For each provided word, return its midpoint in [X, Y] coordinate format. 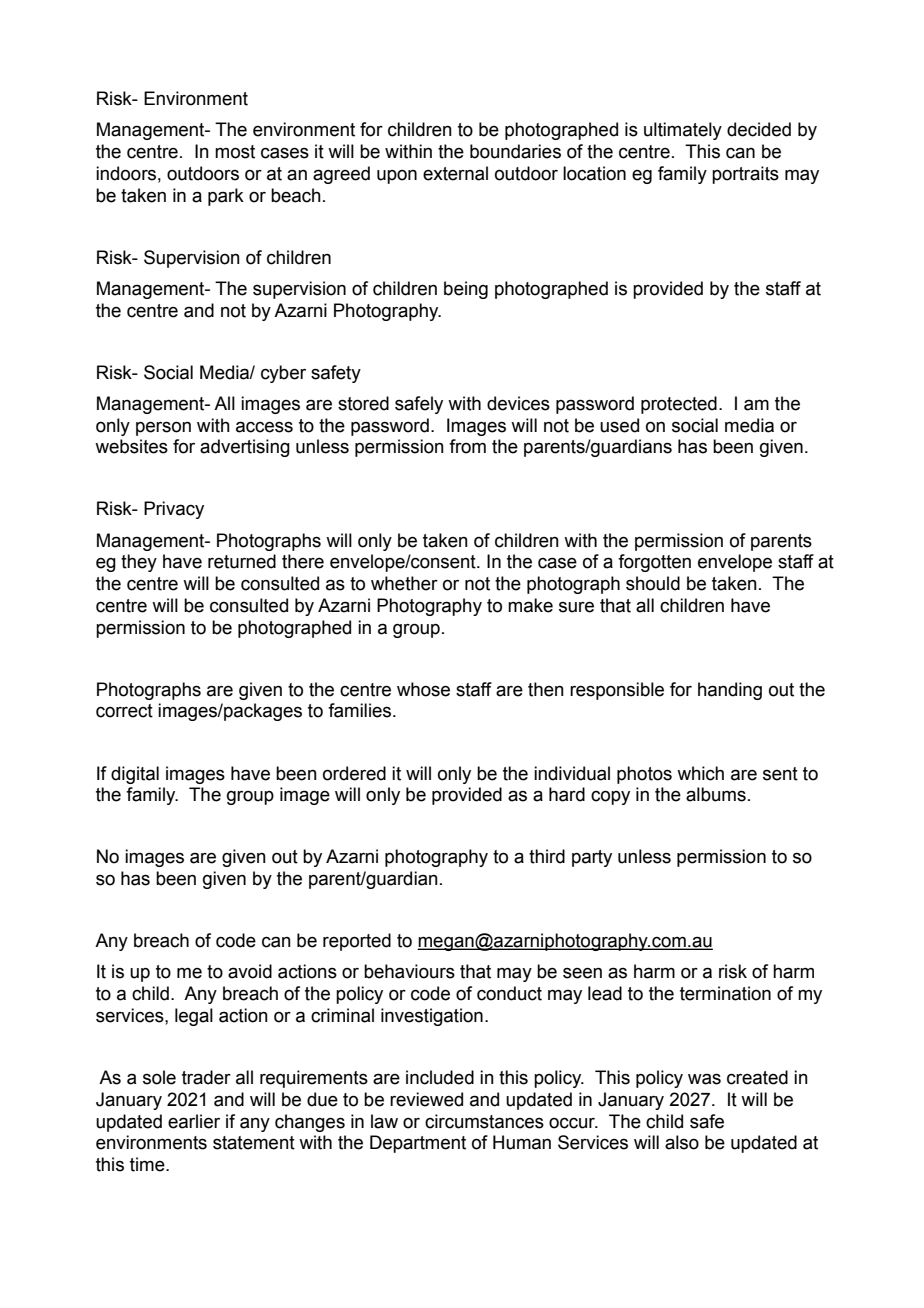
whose [423, 689]
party [592, 858]
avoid [250, 971]
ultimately [683, 131]
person [163, 428]
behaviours [409, 971]
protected [679, 405]
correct [124, 711]
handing [730, 691]
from [467, 446]
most [235, 152]
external [455, 173]
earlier [194, 1121]
